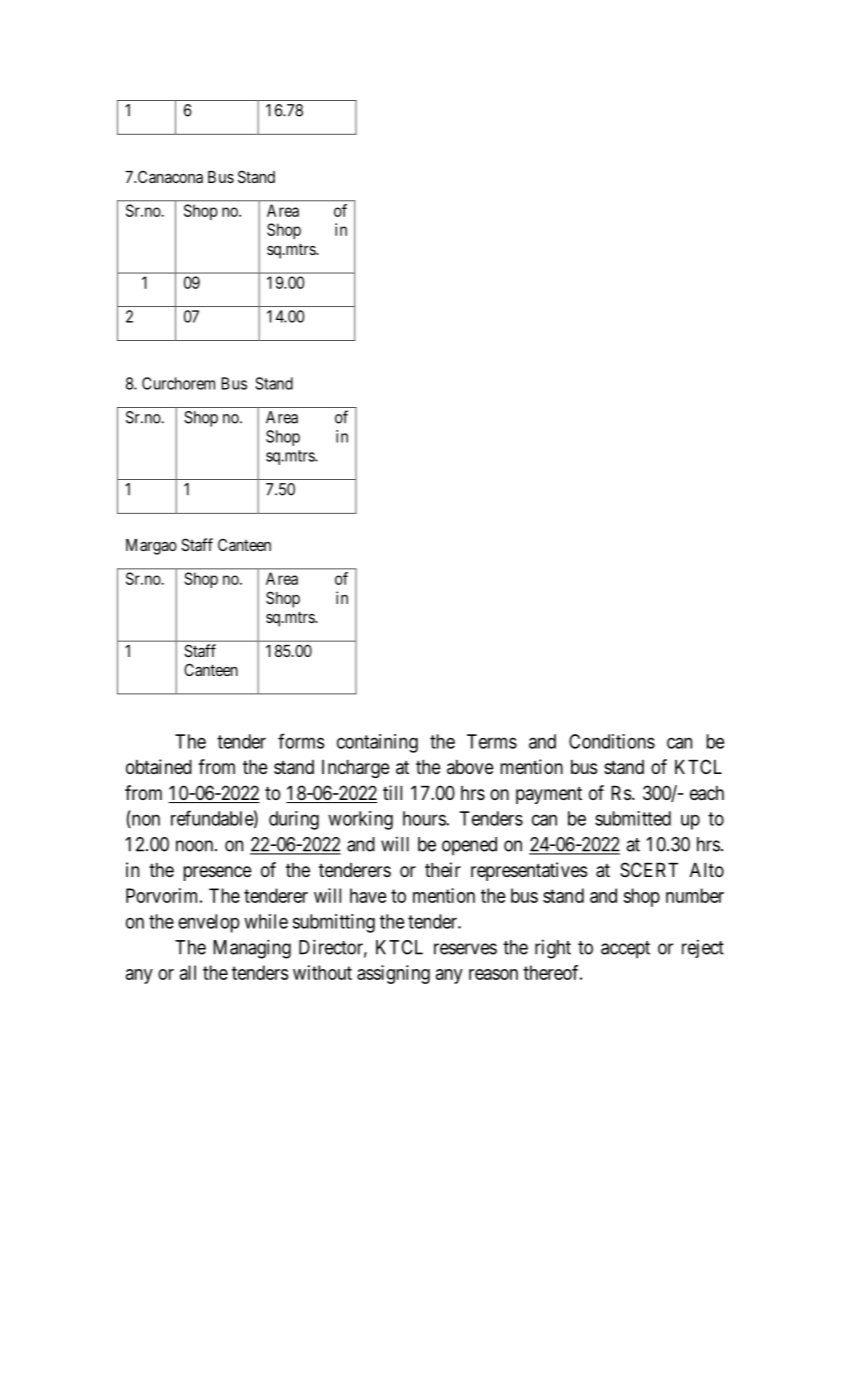  Describe the element at coordinates (377, 743) in the document. I see `containing` at that location.
